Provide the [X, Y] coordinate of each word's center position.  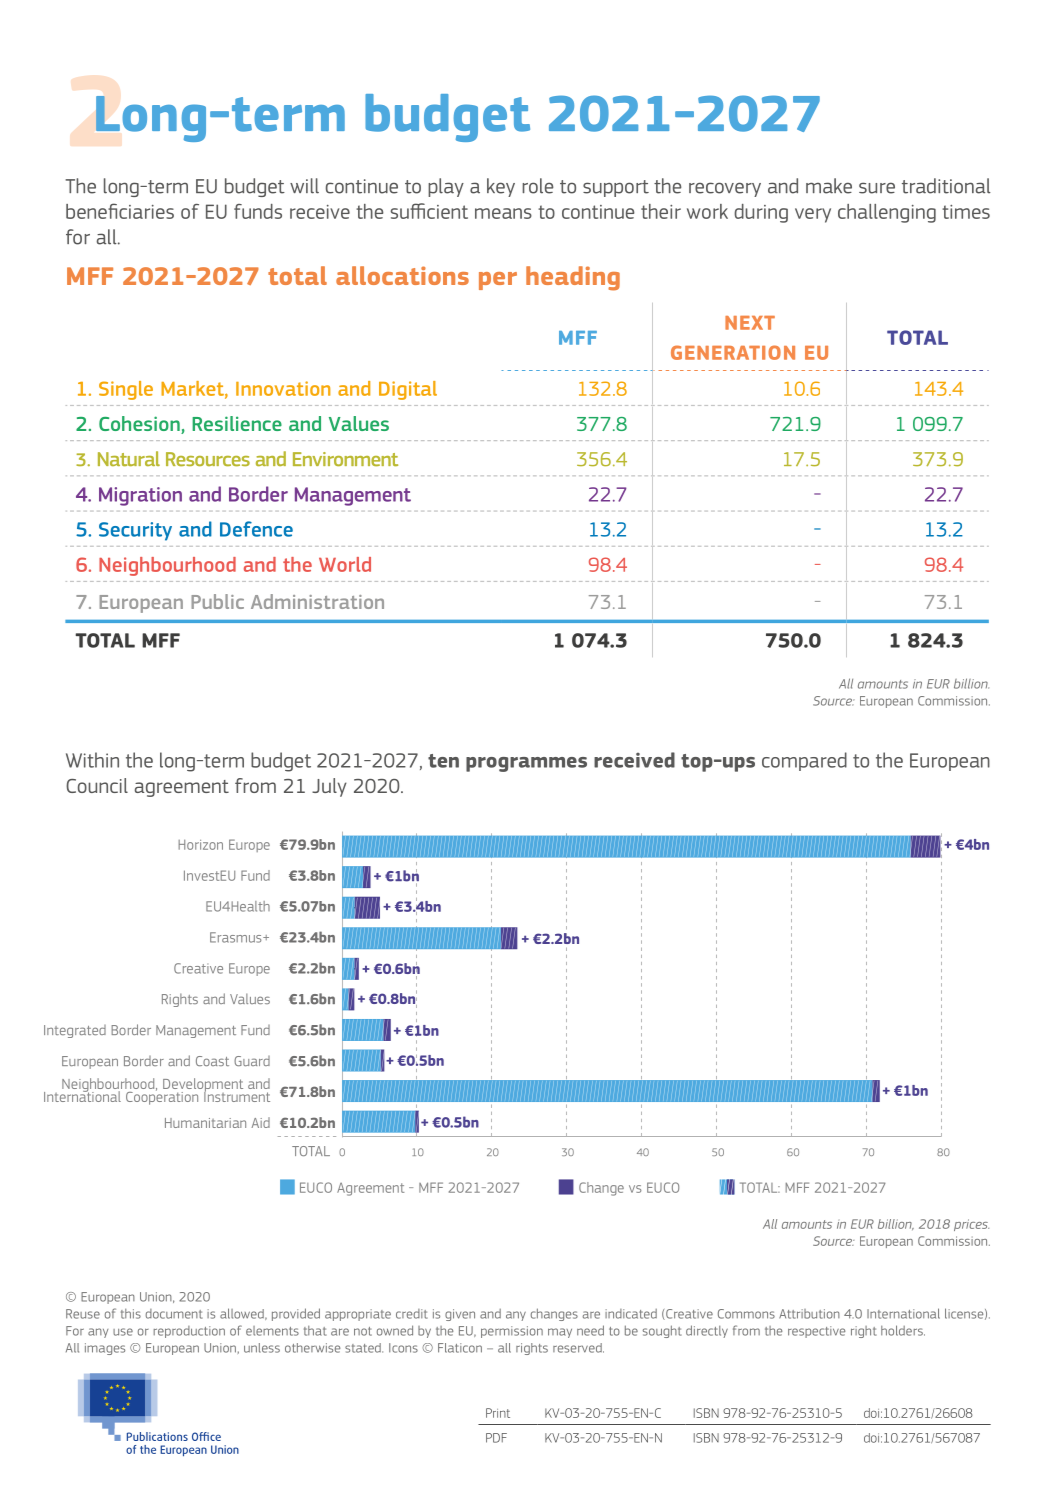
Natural [129, 458]
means [503, 213]
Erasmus [237, 937]
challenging [887, 213]
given [460, 1315]
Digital [408, 390]
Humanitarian [205, 1123]
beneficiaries [120, 211]
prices [971, 1225]
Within [92, 760]
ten [443, 761]
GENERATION [733, 352]
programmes [526, 764]
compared [804, 761]
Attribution [809, 1314]
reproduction [189, 1332]
